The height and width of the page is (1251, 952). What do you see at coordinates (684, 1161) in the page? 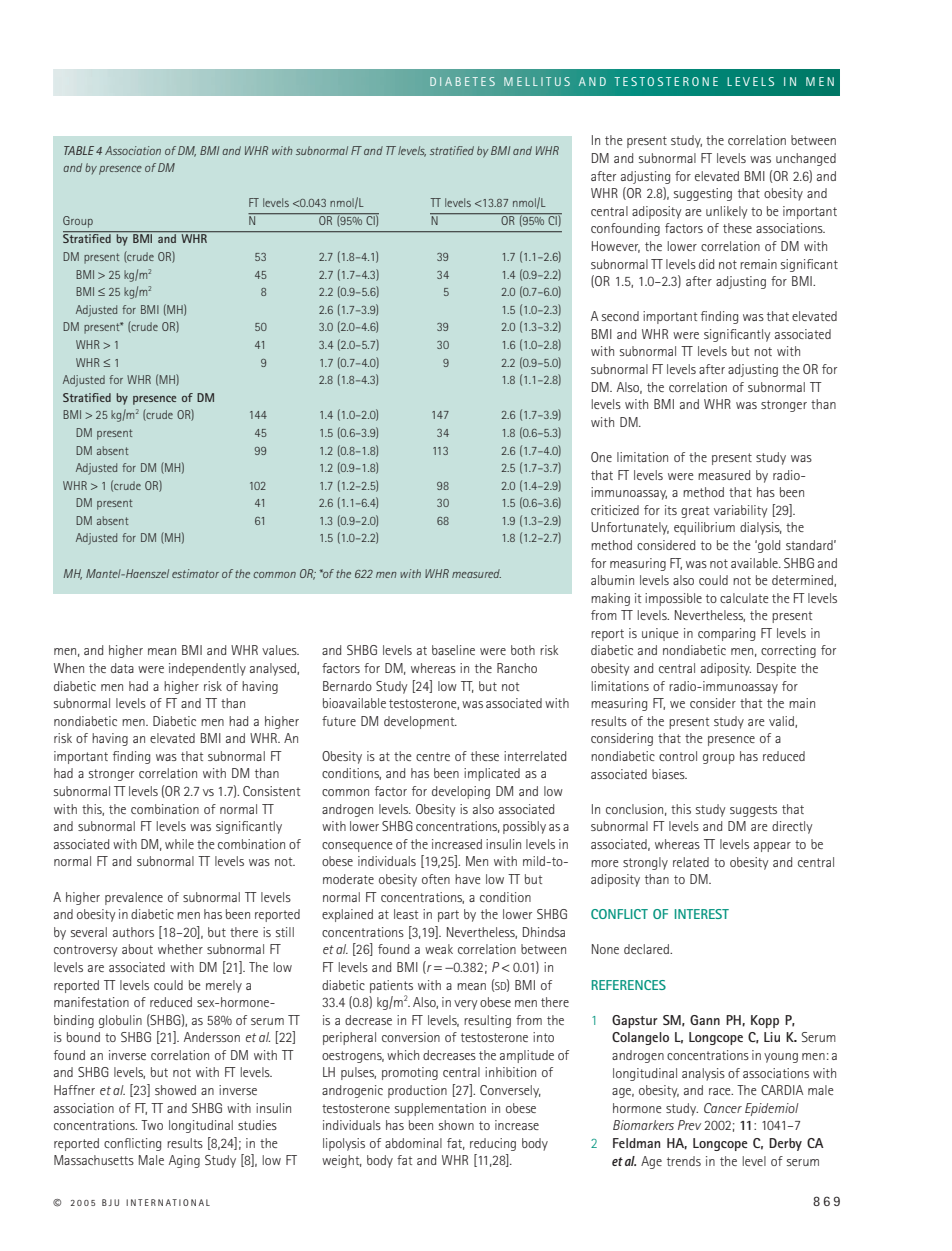
I see `trends` at bounding box center [684, 1161].
